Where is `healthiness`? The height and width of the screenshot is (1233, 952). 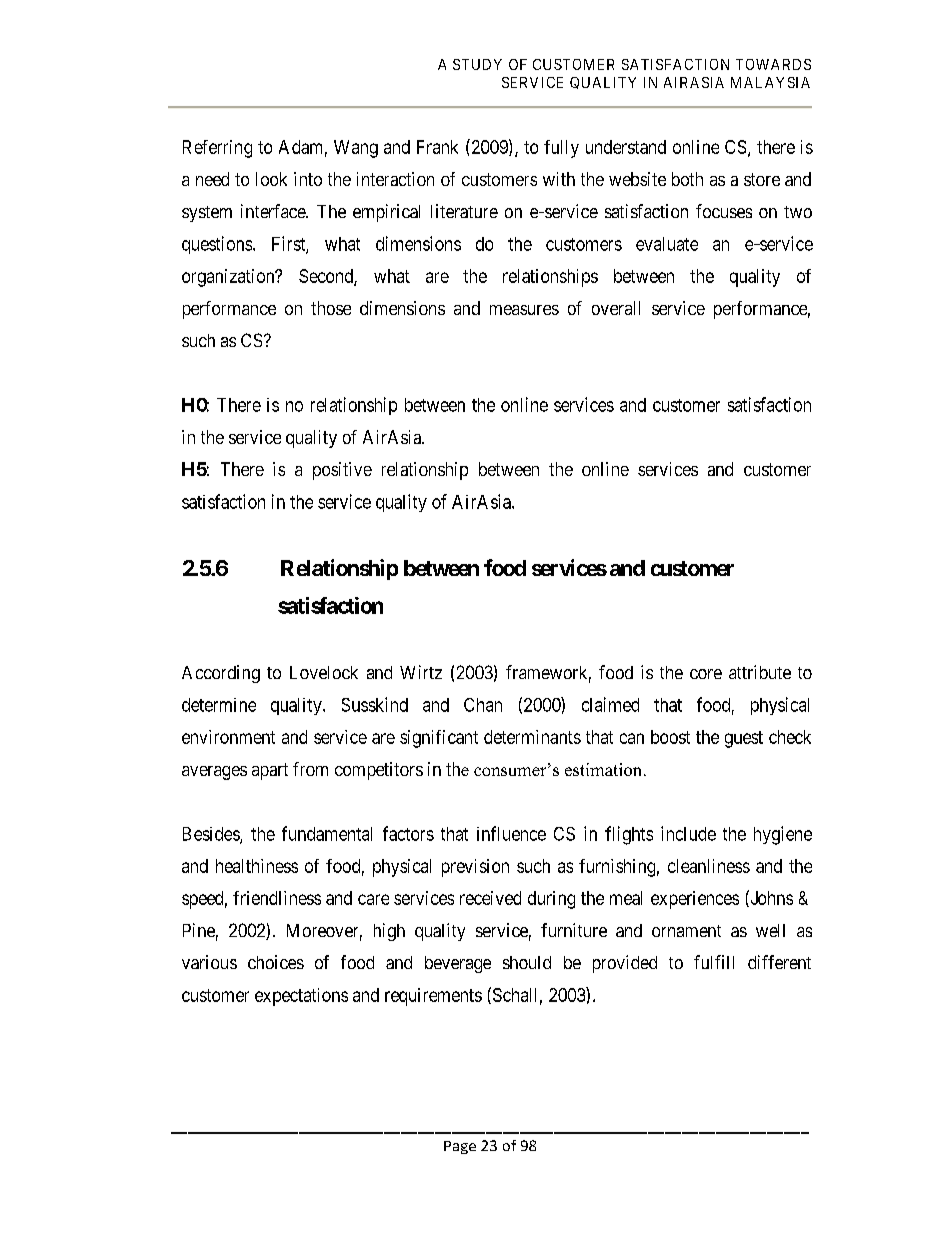 healthiness is located at coordinates (257, 866).
